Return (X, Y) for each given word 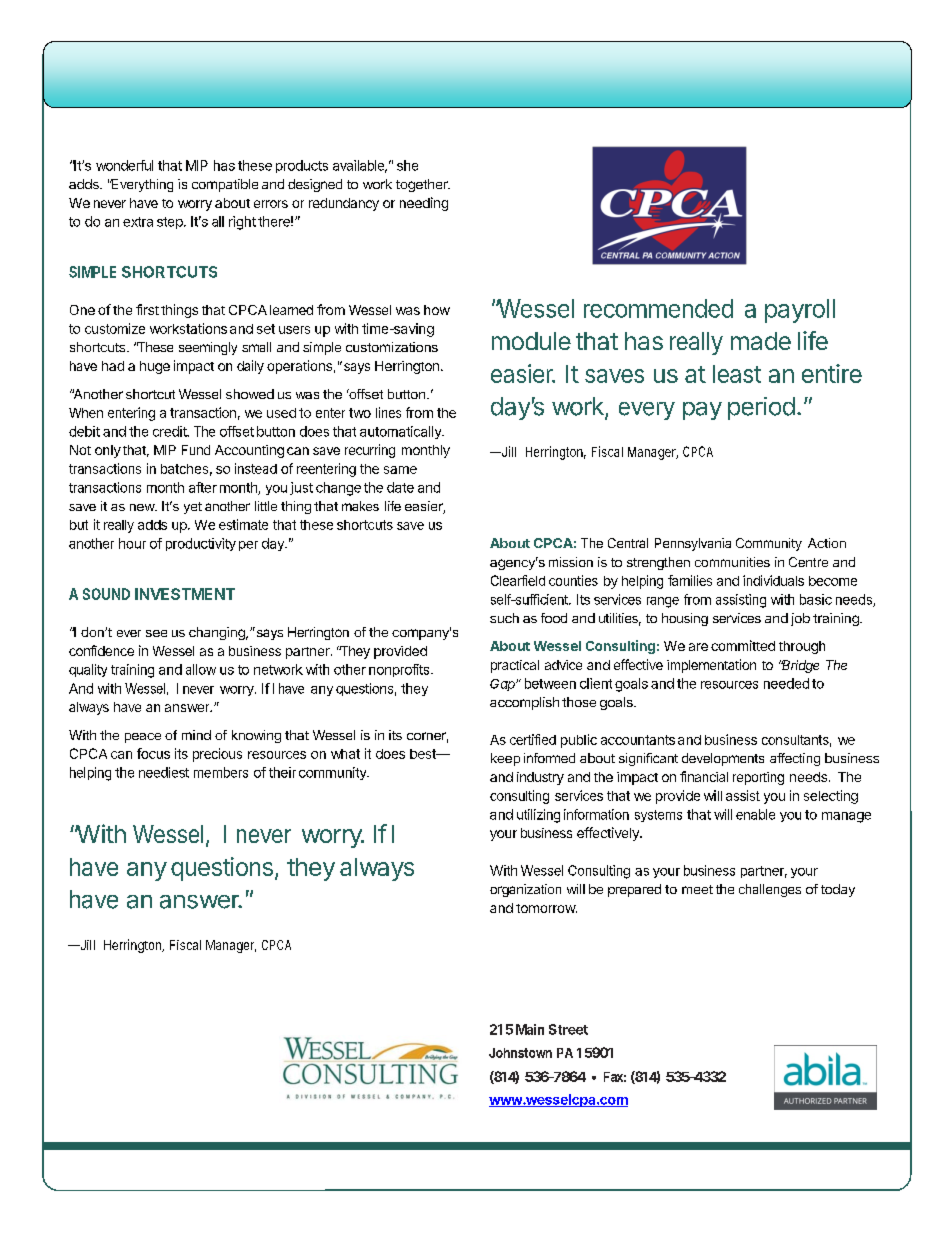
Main (530, 1029)
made (761, 341)
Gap (503, 685)
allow (201, 669)
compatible (225, 185)
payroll (800, 311)
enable (755, 814)
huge (155, 367)
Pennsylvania (693, 544)
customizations (392, 347)
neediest (164, 772)
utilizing (538, 816)
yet (193, 508)
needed (786, 683)
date (400, 487)
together (423, 185)
